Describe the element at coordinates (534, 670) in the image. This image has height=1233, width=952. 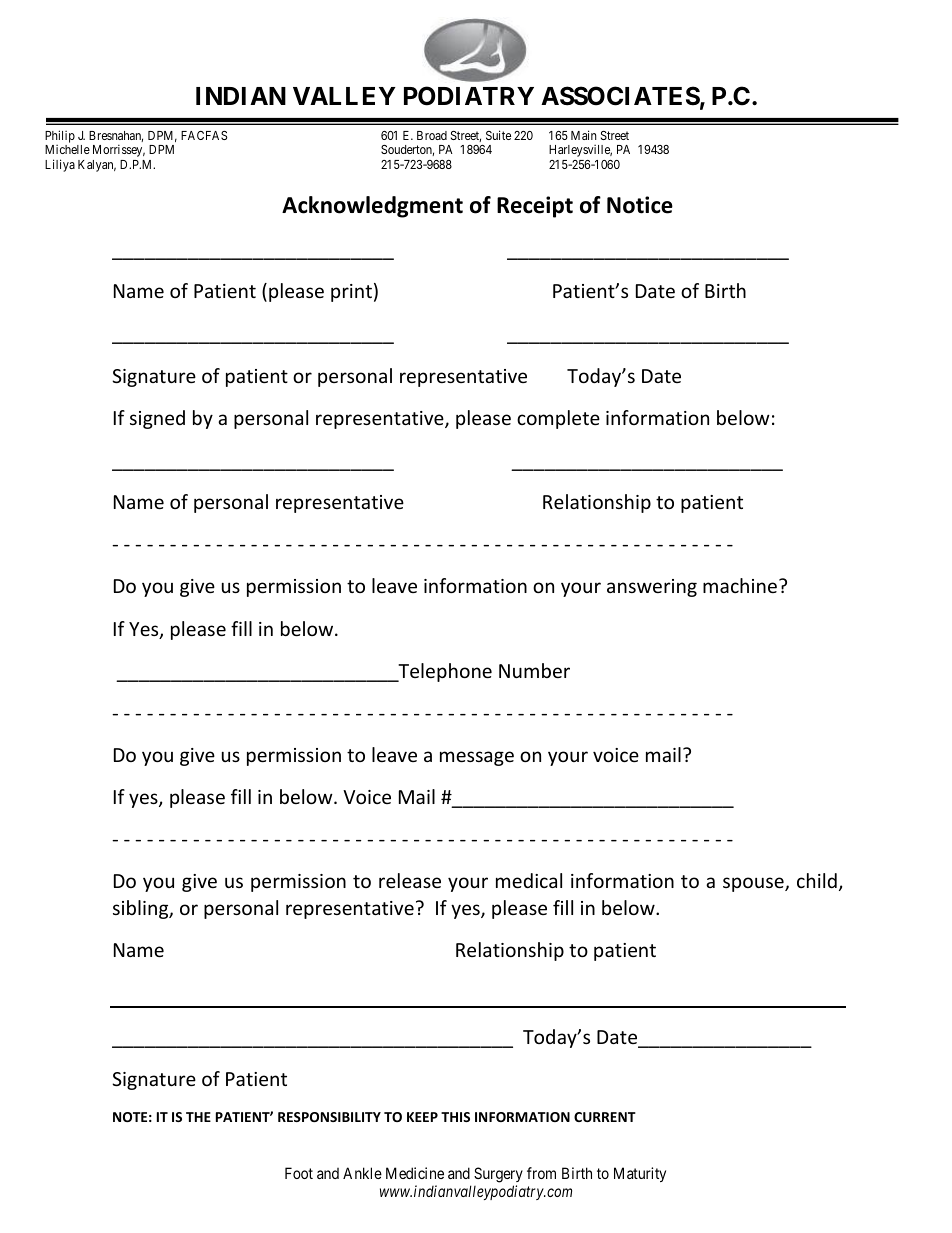
I see `Number` at that location.
